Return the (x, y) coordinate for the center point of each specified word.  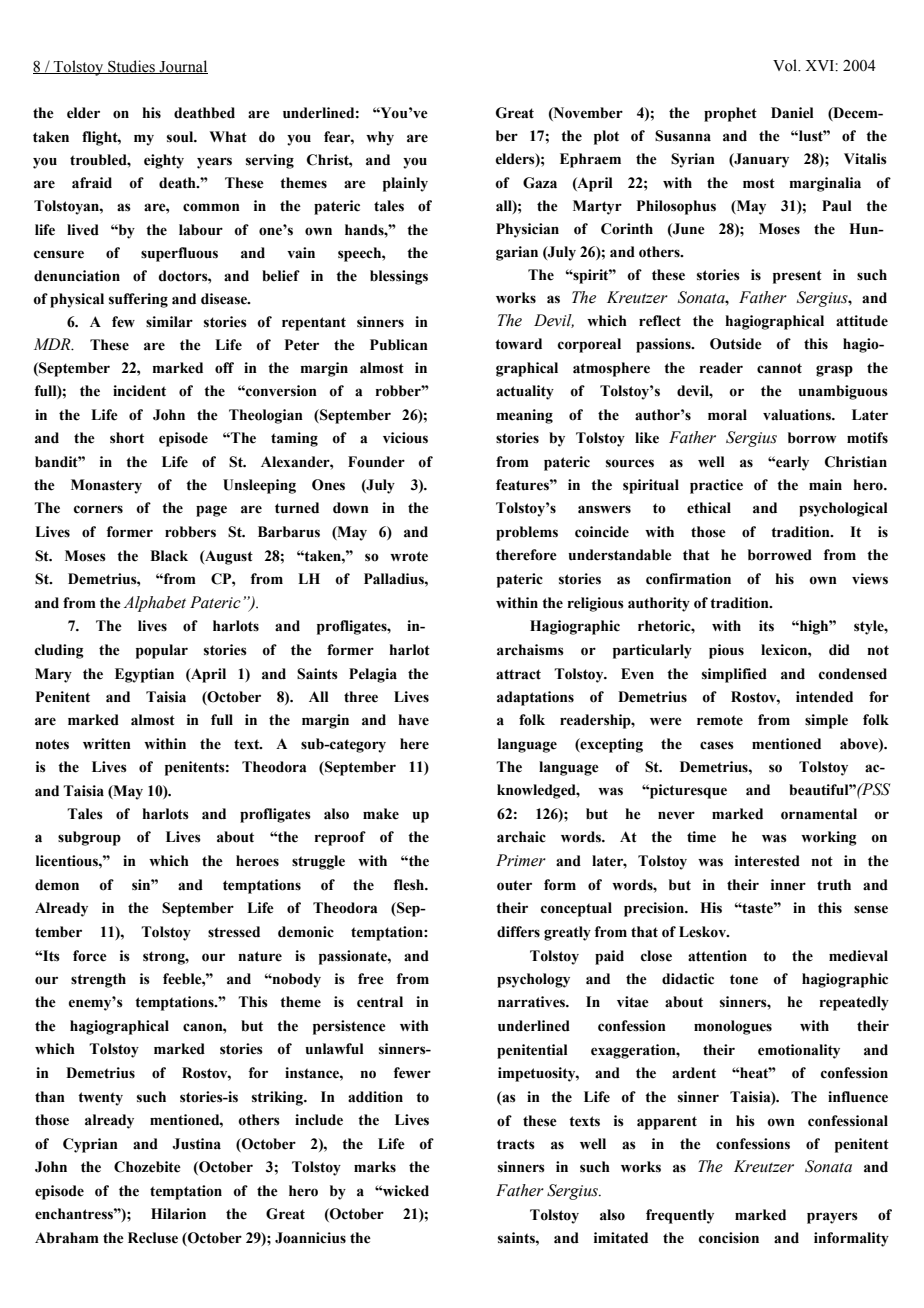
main (825, 485)
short (127, 438)
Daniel (792, 113)
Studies (131, 67)
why (380, 138)
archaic (521, 837)
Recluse (153, 1238)
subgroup (89, 838)
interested (767, 861)
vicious (405, 438)
